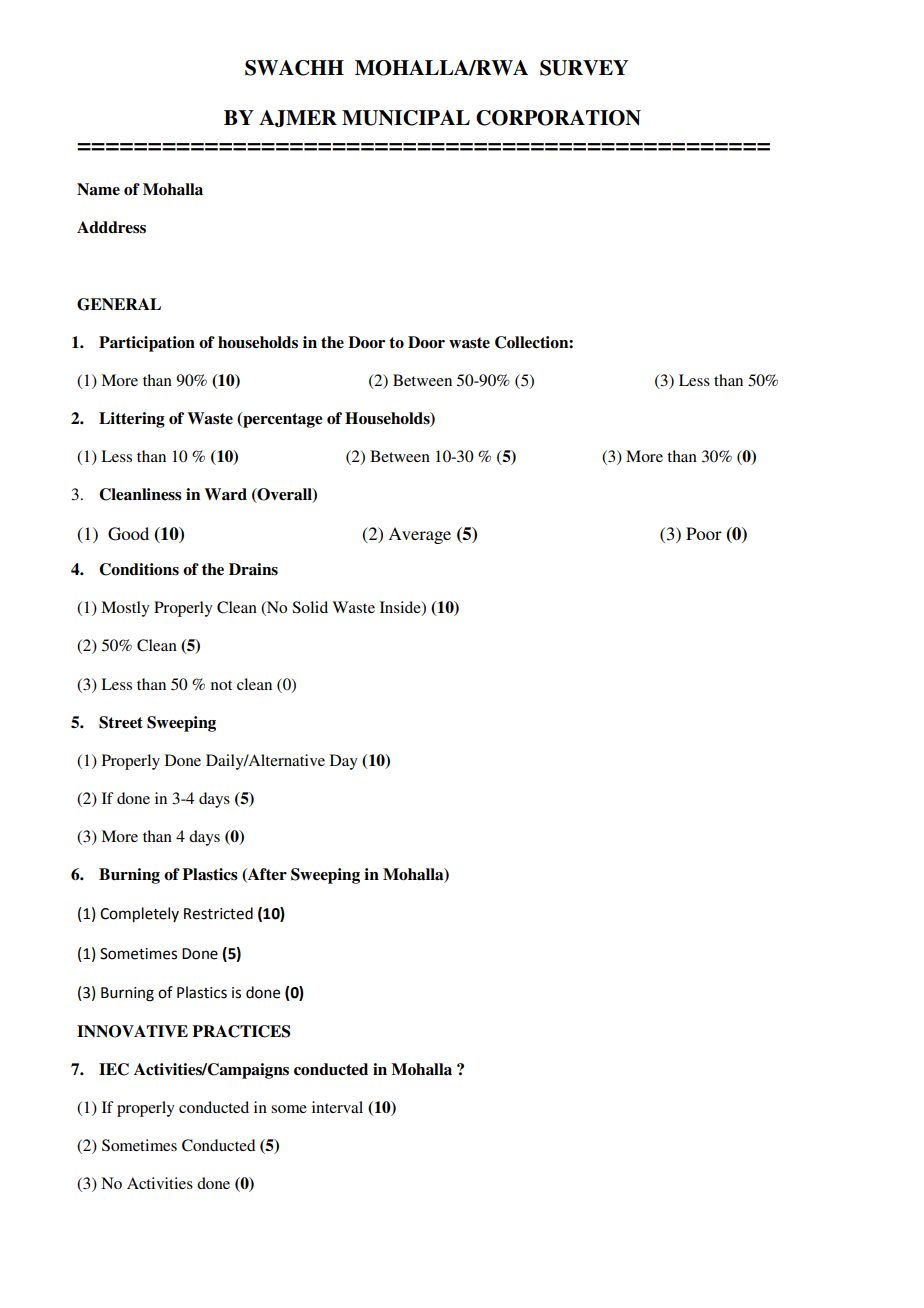  Describe the element at coordinates (406, 118) in the document. I see `MUNICIPAL` at that location.
